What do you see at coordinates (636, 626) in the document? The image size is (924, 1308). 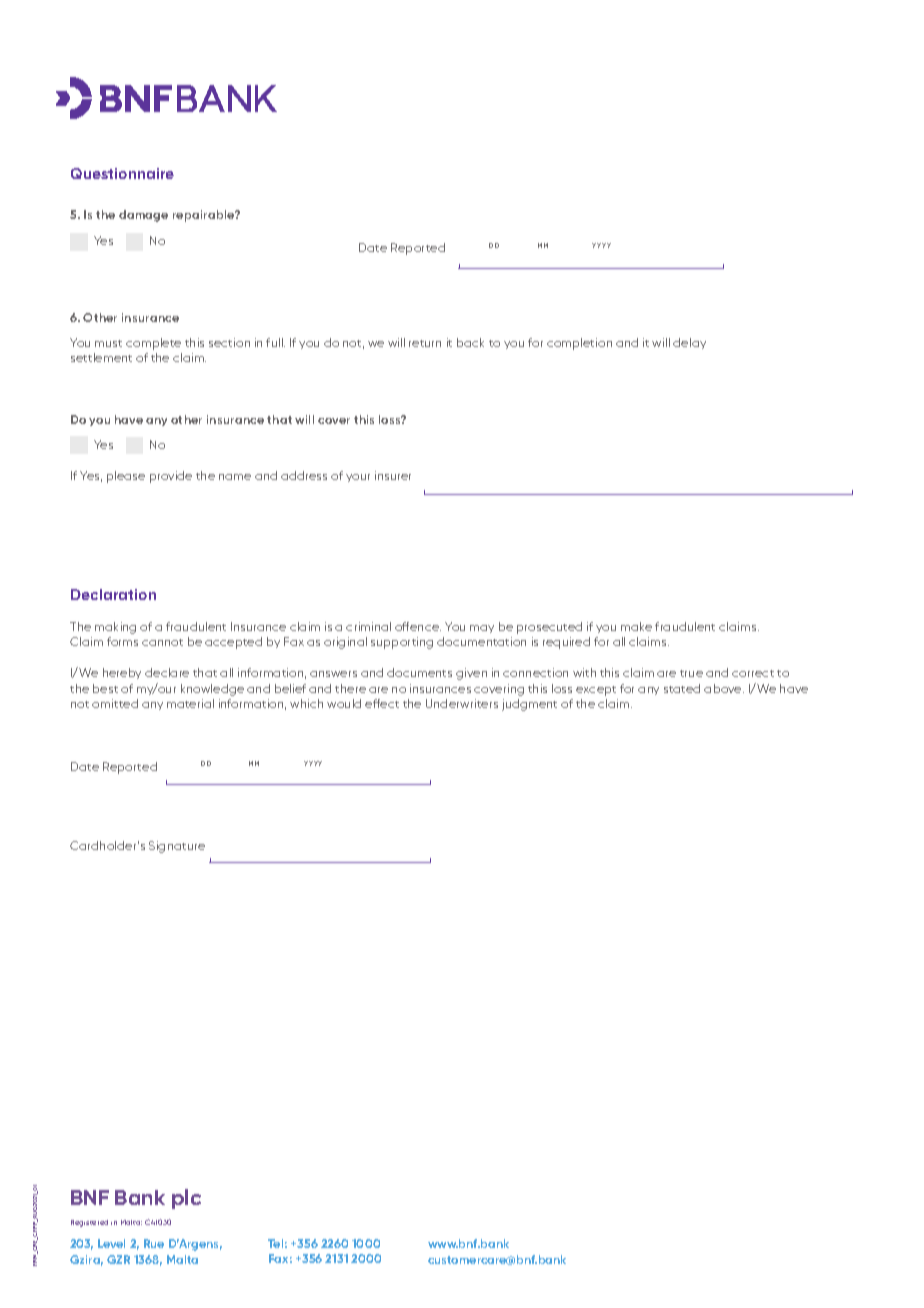 I see `make` at bounding box center [636, 626].
